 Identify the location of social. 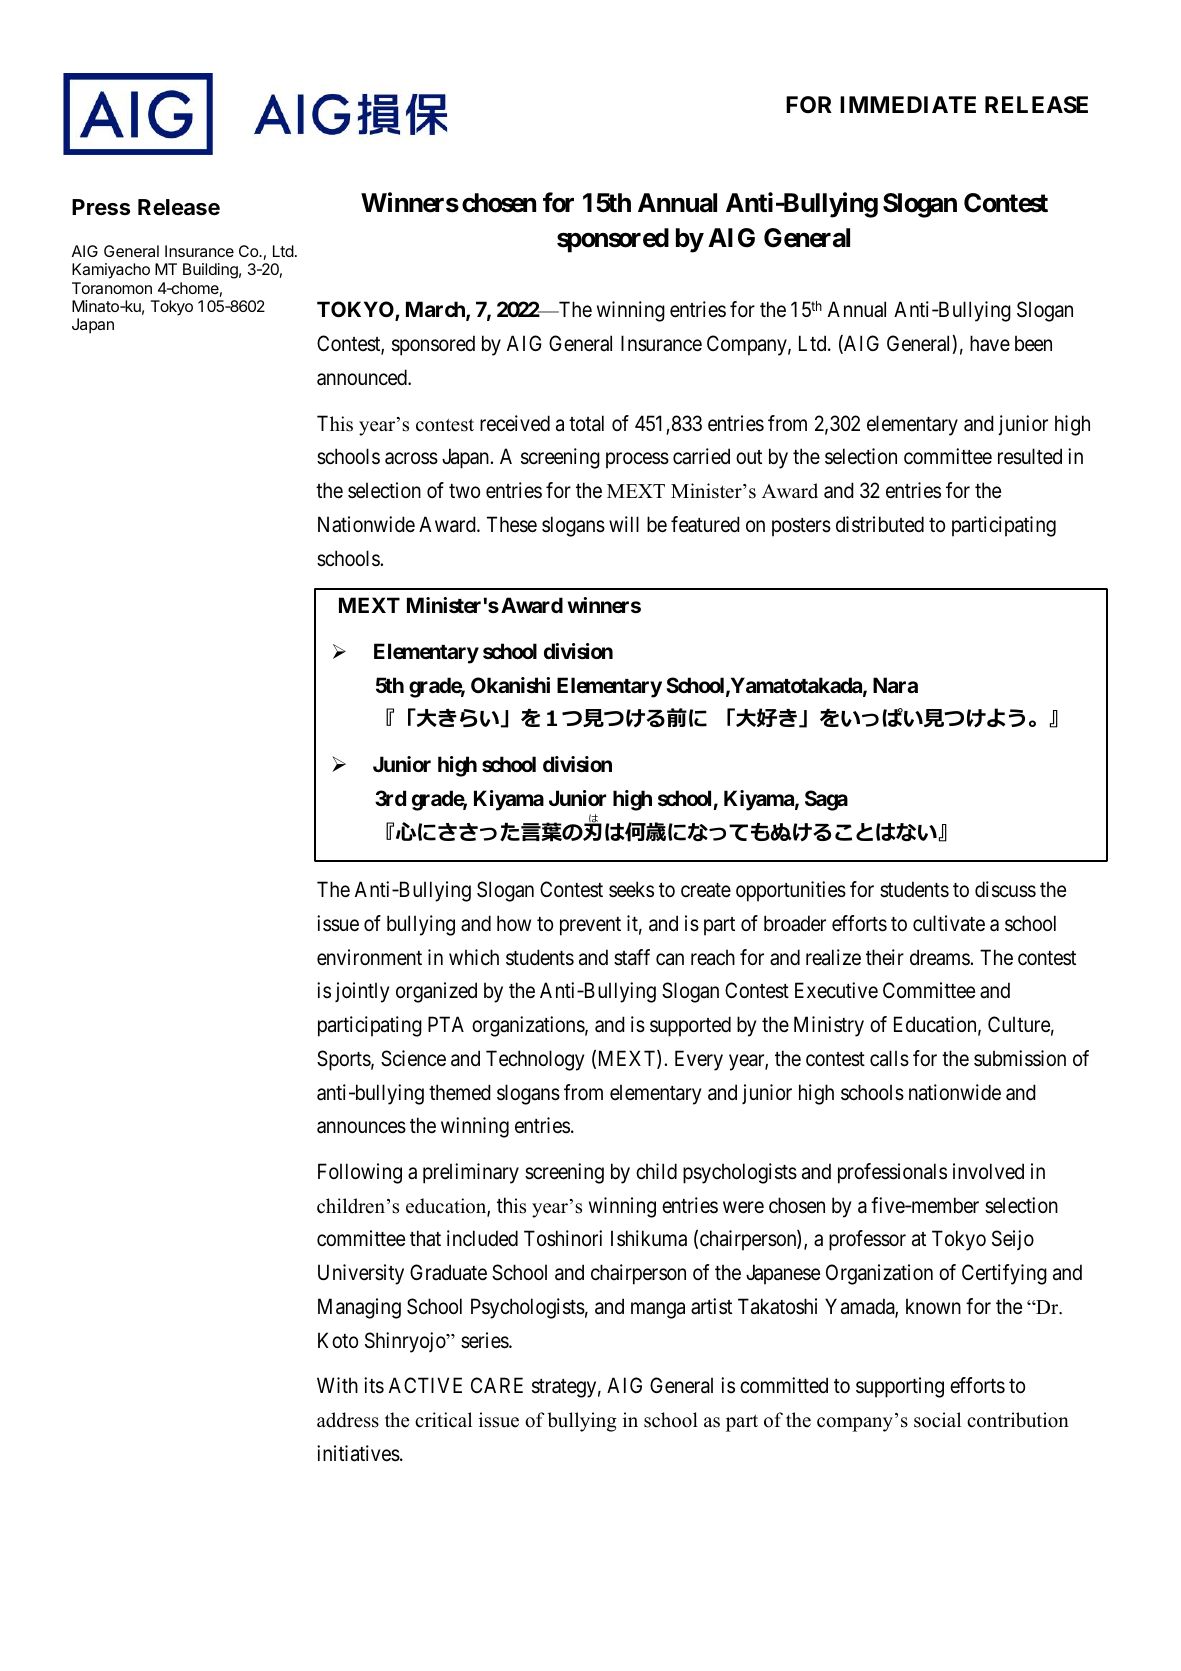
(937, 1420).
